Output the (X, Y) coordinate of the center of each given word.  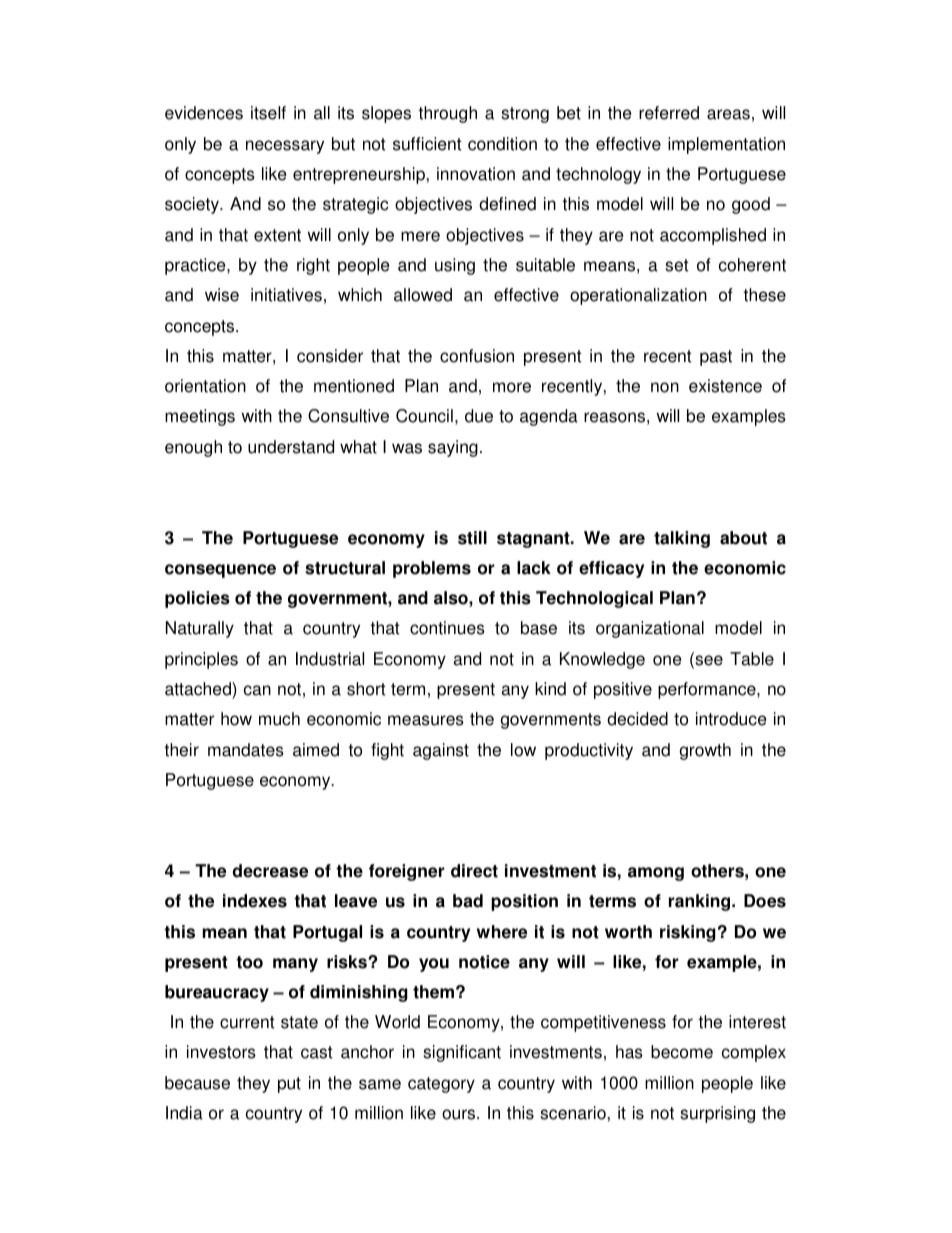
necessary (285, 147)
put (289, 1085)
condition (502, 144)
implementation (726, 145)
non (665, 387)
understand (291, 447)
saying (453, 448)
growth (705, 751)
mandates (246, 750)
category (441, 1085)
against (441, 751)
